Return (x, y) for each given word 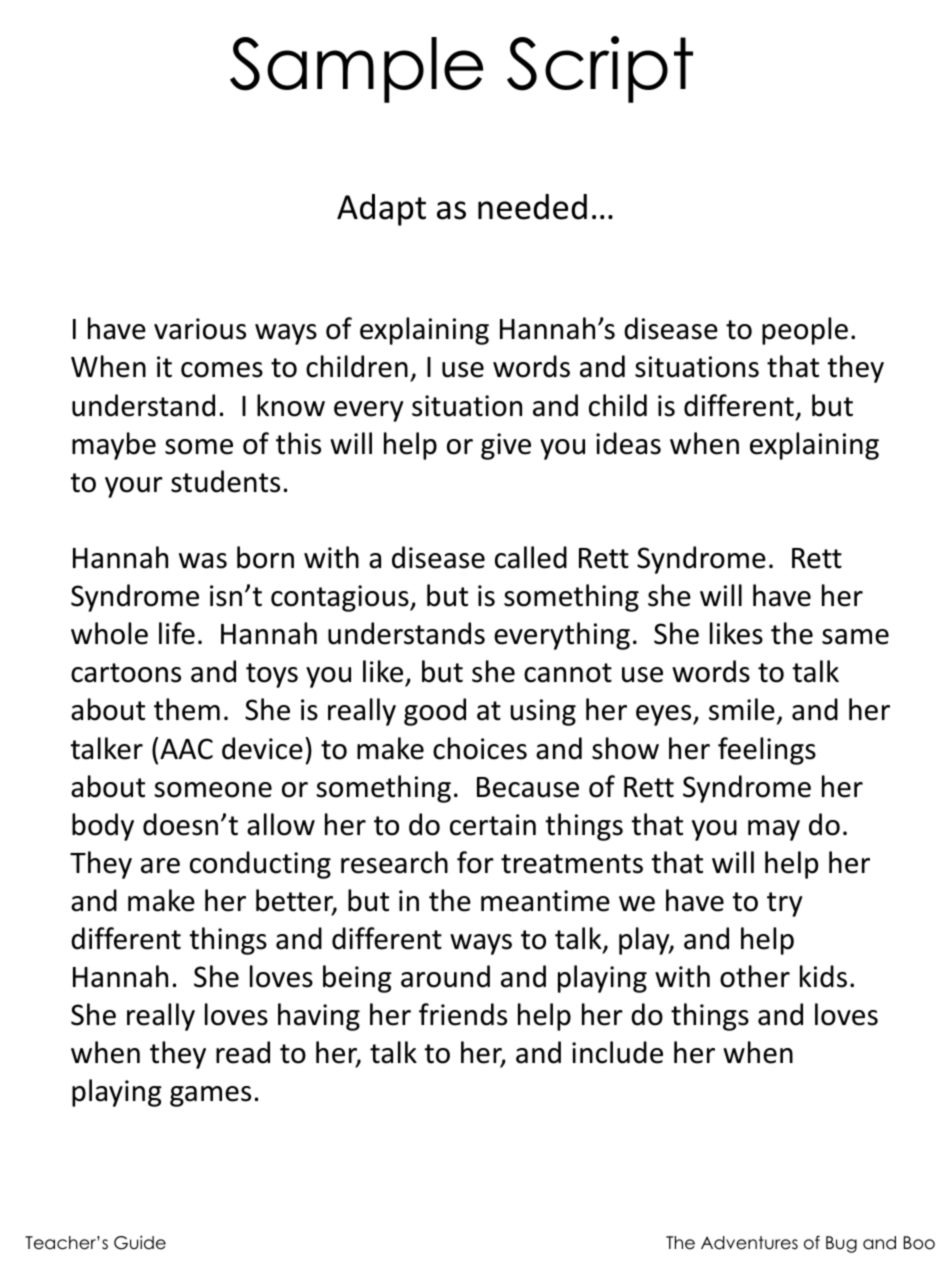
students (225, 481)
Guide (140, 1243)
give (506, 446)
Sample (356, 70)
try (784, 904)
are (160, 866)
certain (493, 825)
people (805, 331)
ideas (628, 443)
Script (600, 69)
